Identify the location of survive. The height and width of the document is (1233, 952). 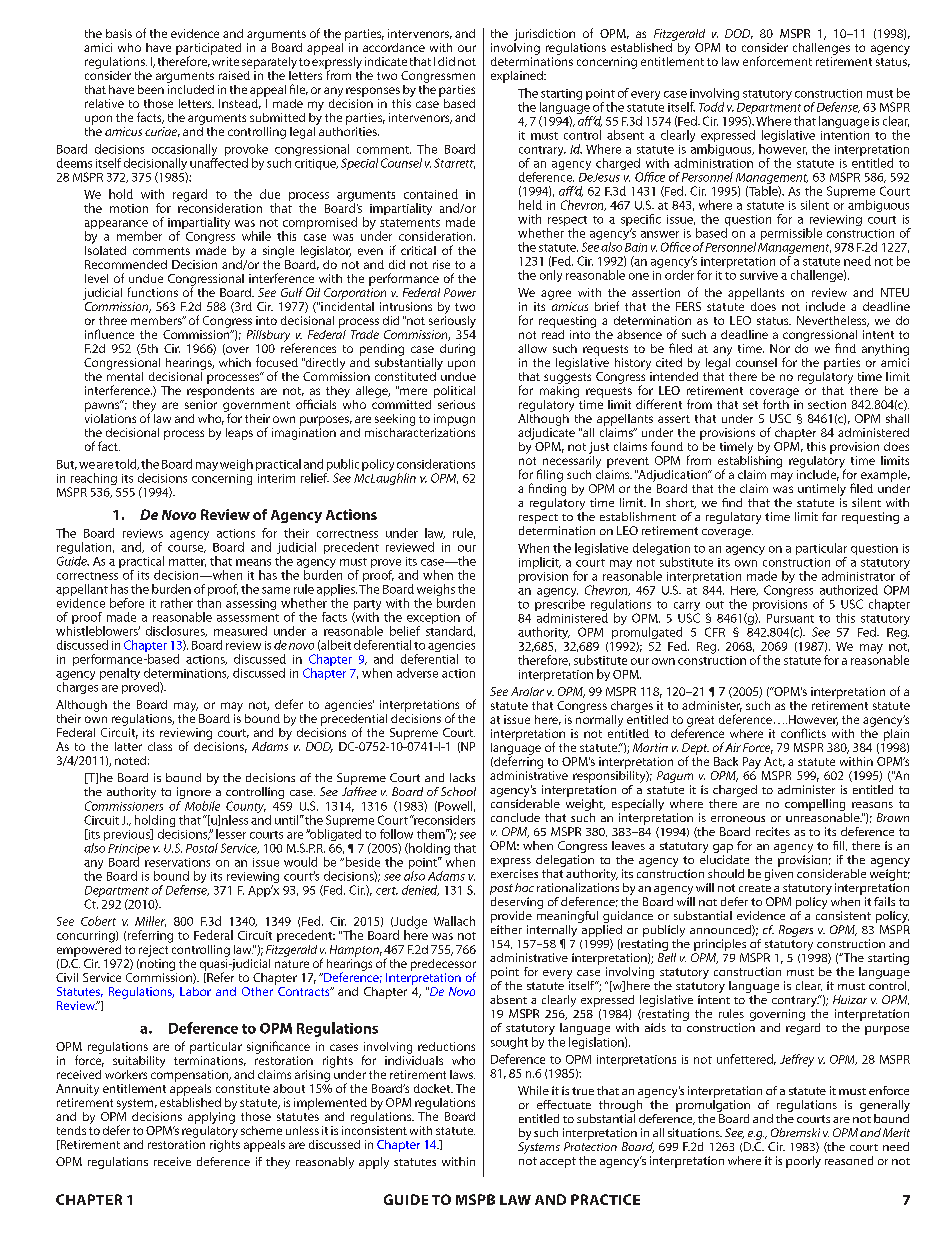
(759, 275).
